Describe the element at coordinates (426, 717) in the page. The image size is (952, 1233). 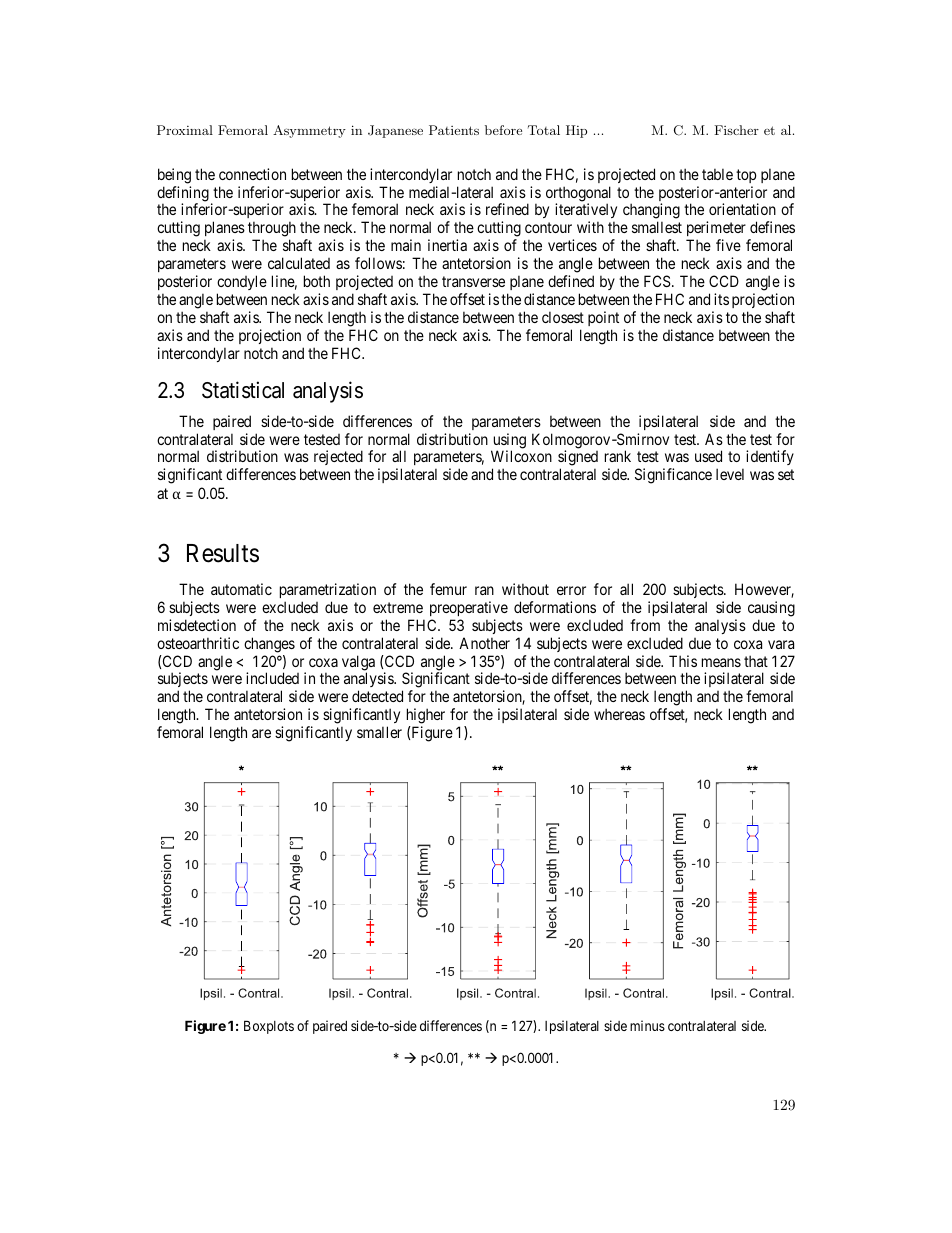
I see `higher` at that location.
